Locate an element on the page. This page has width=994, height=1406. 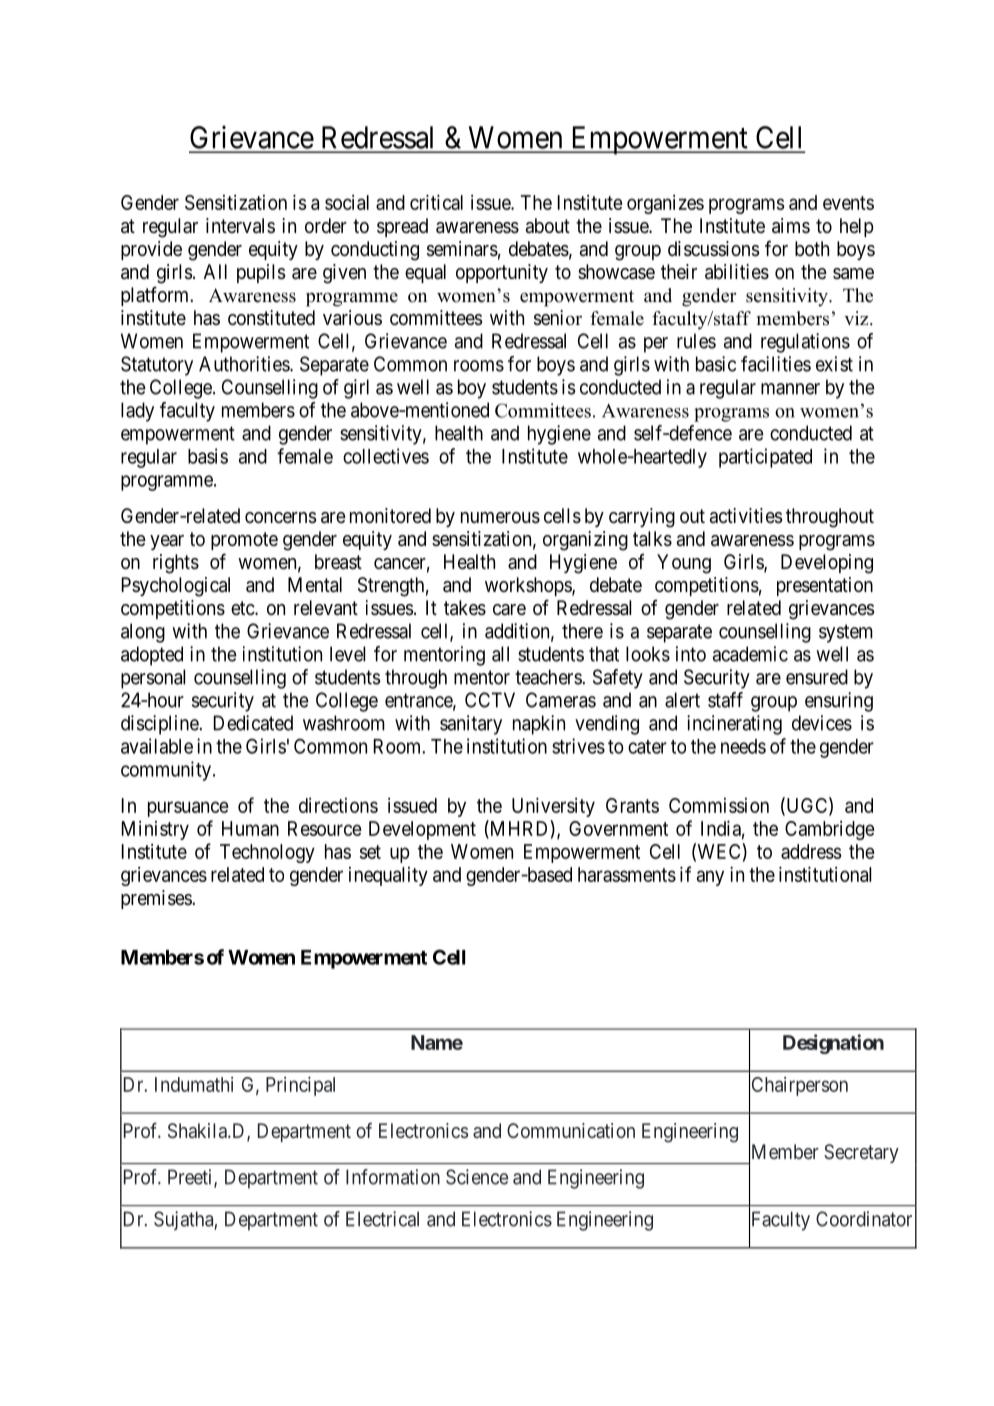
CCTV is located at coordinates (490, 700).
